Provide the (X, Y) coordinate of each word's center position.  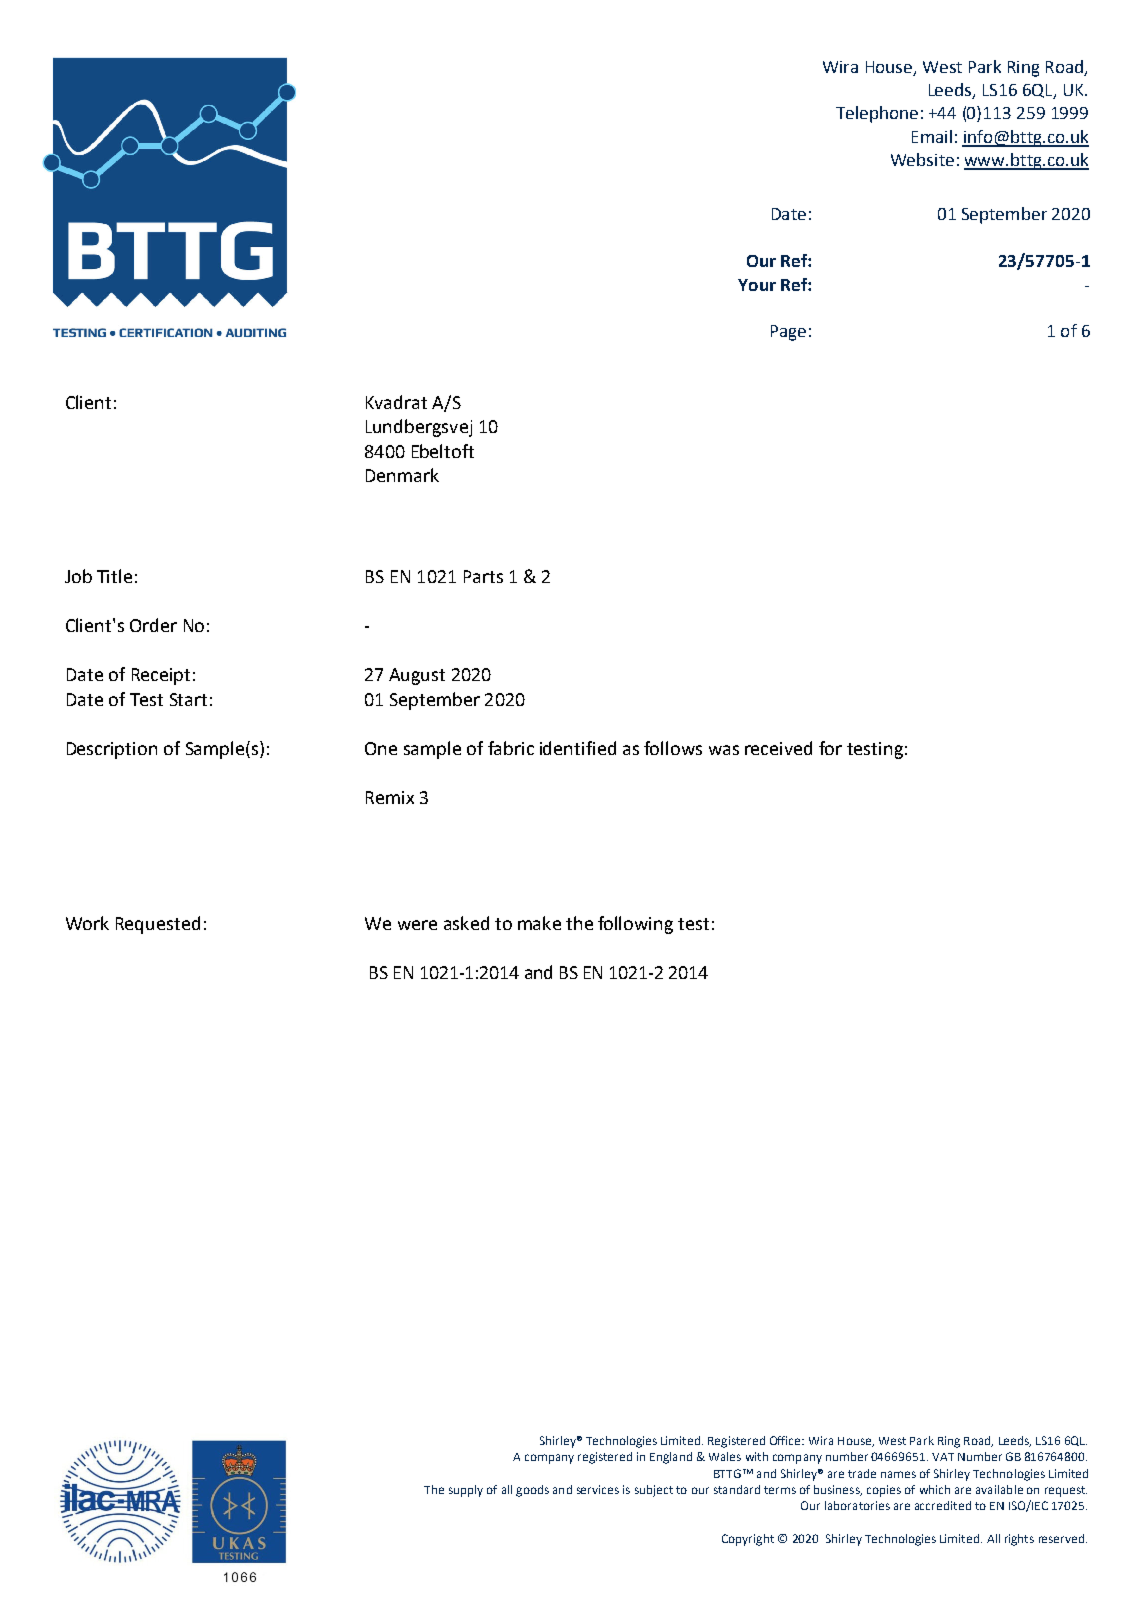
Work (87, 923)
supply (466, 1491)
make (539, 923)
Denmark (402, 475)
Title (114, 576)
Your (757, 285)
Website (922, 159)
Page (788, 333)
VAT (943, 1457)
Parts (483, 576)
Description (112, 750)
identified (578, 748)
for (830, 748)
